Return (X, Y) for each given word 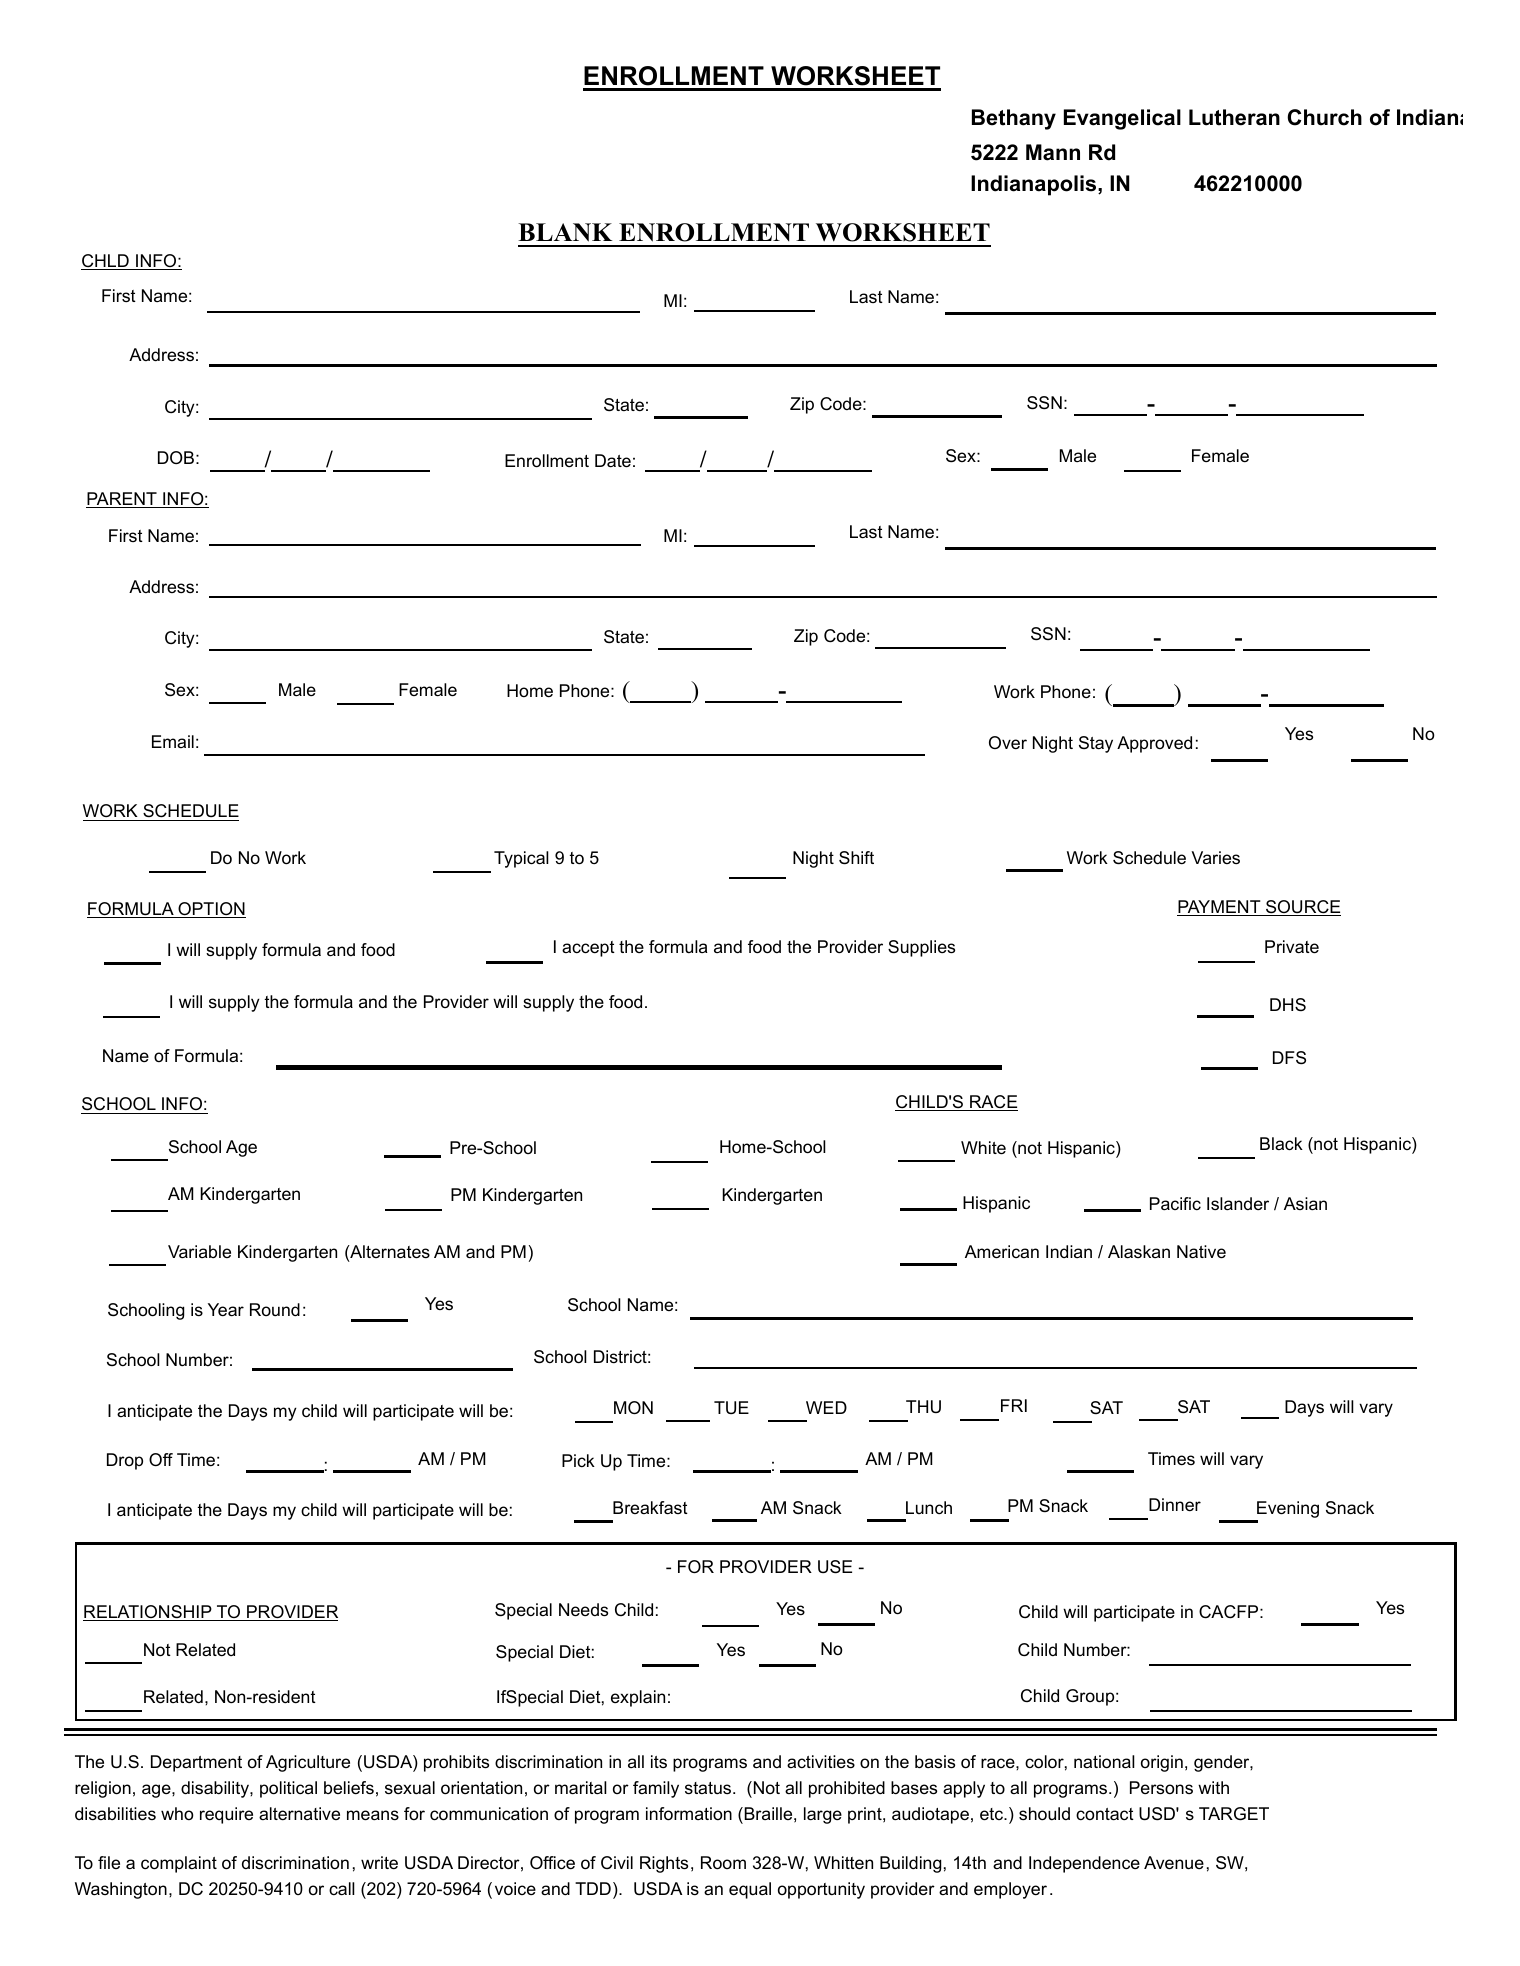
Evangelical (1122, 119)
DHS (1288, 1004)
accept (588, 949)
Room (723, 1863)
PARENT (122, 498)
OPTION (211, 910)
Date (613, 461)
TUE (731, 1407)
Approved (1154, 744)
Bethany (1014, 119)
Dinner (1175, 1505)
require (226, 1815)
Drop (125, 1461)
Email (173, 741)
